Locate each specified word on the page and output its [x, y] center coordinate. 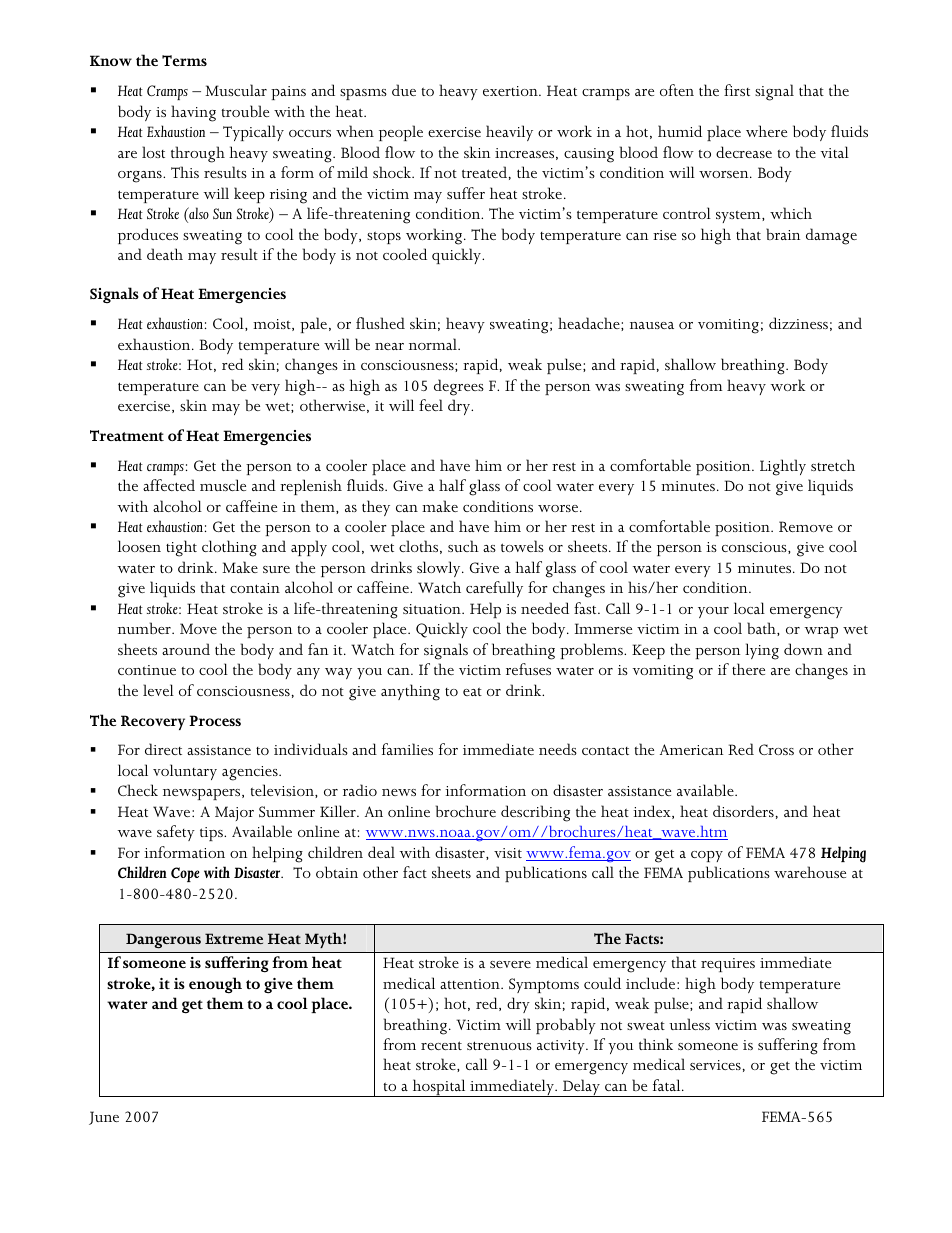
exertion [511, 91]
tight [181, 548]
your [713, 612]
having [193, 113]
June [104, 1118]
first [737, 90]
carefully [494, 589]
